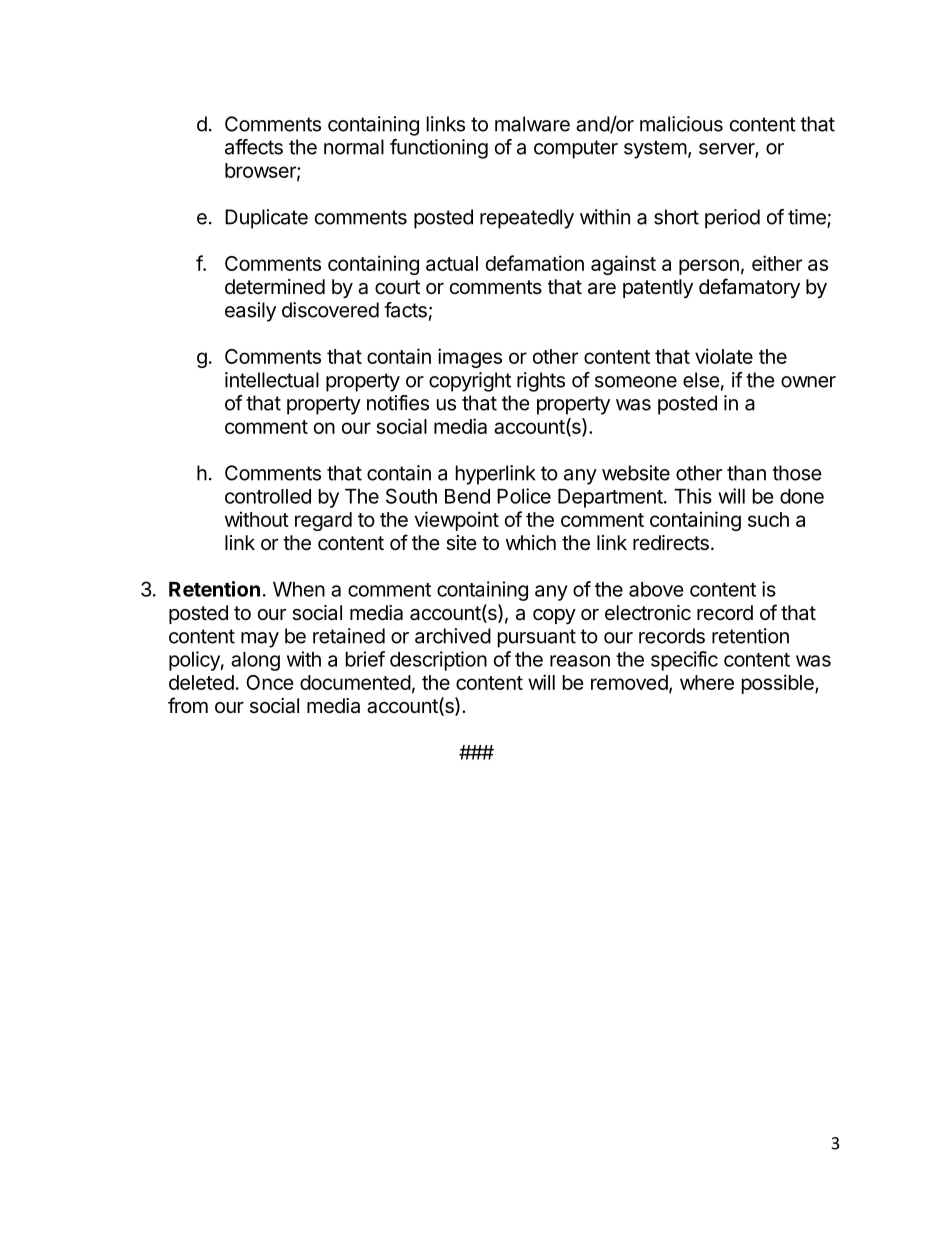 The image size is (952, 1233). Describe the element at coordinates (707, 682) in the screenshot. I see `where` at that location.
